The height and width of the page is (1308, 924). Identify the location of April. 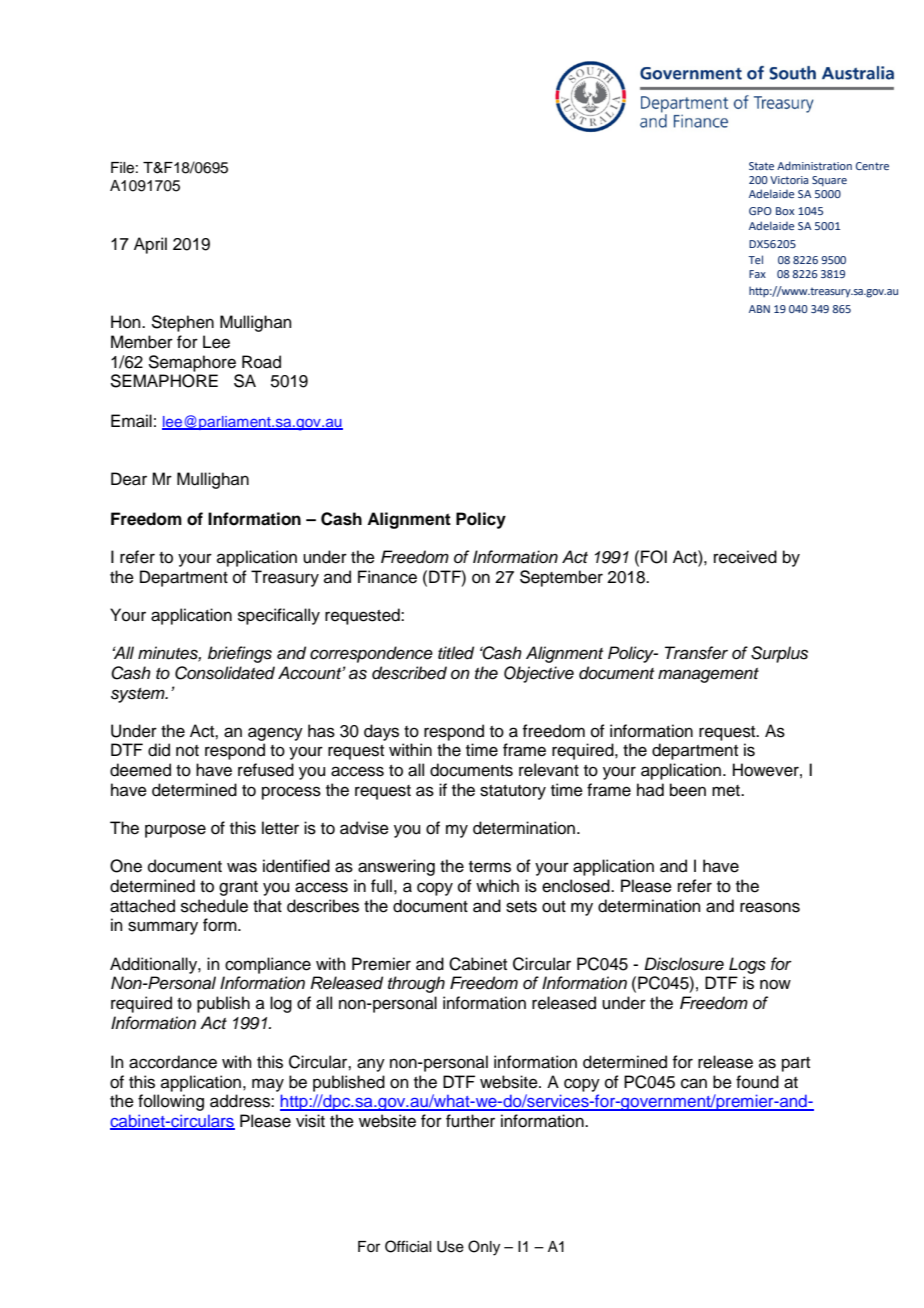
(150, 245).
